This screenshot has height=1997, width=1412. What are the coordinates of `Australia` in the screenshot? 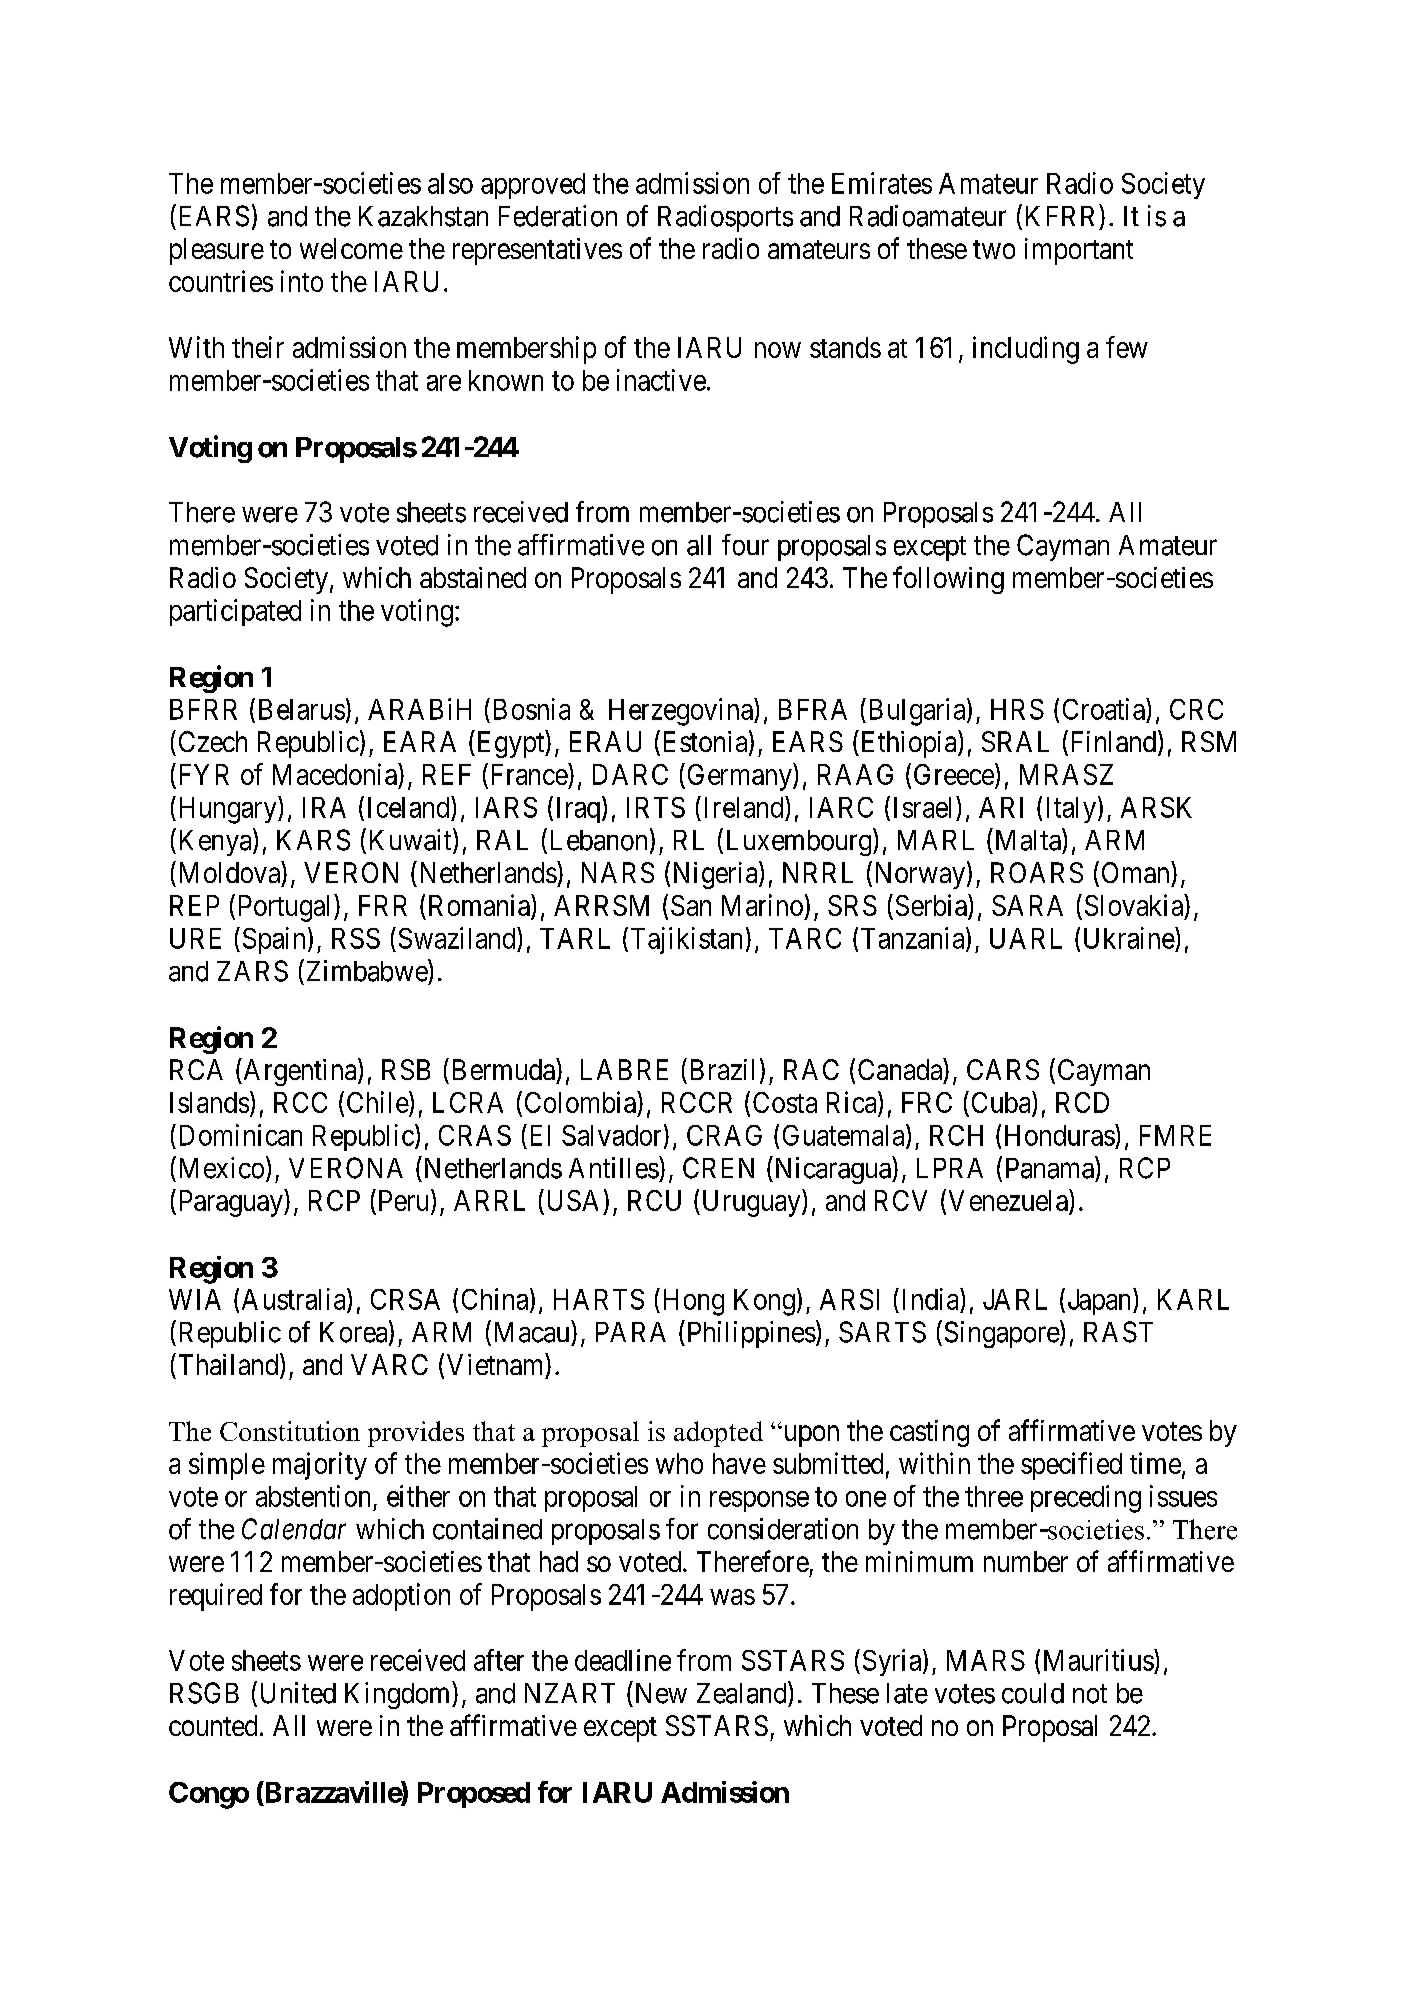 It's located at (295, 1300).
